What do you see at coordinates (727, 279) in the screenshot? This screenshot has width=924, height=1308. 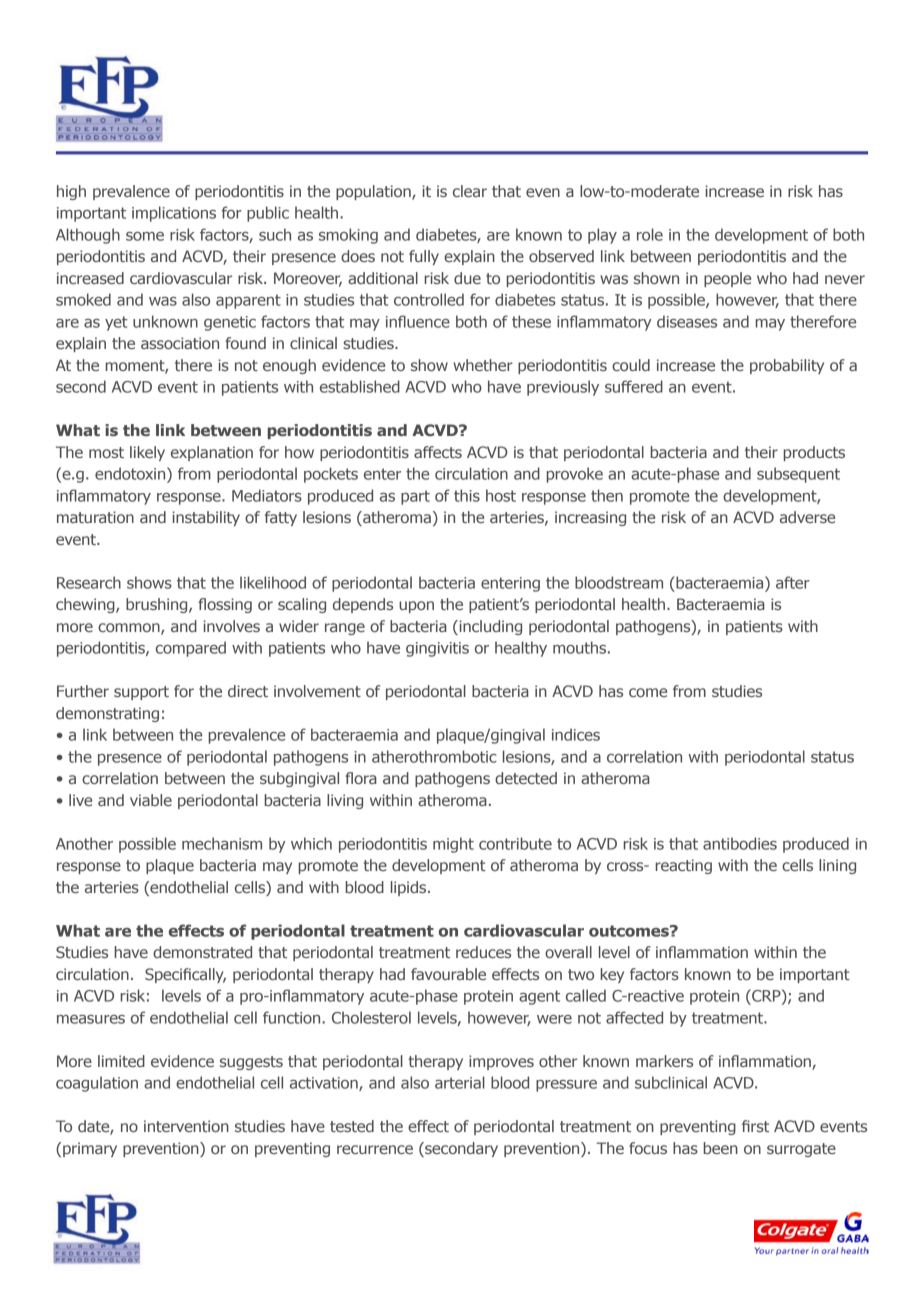 I see `people` at bounding box center [727, 279].
